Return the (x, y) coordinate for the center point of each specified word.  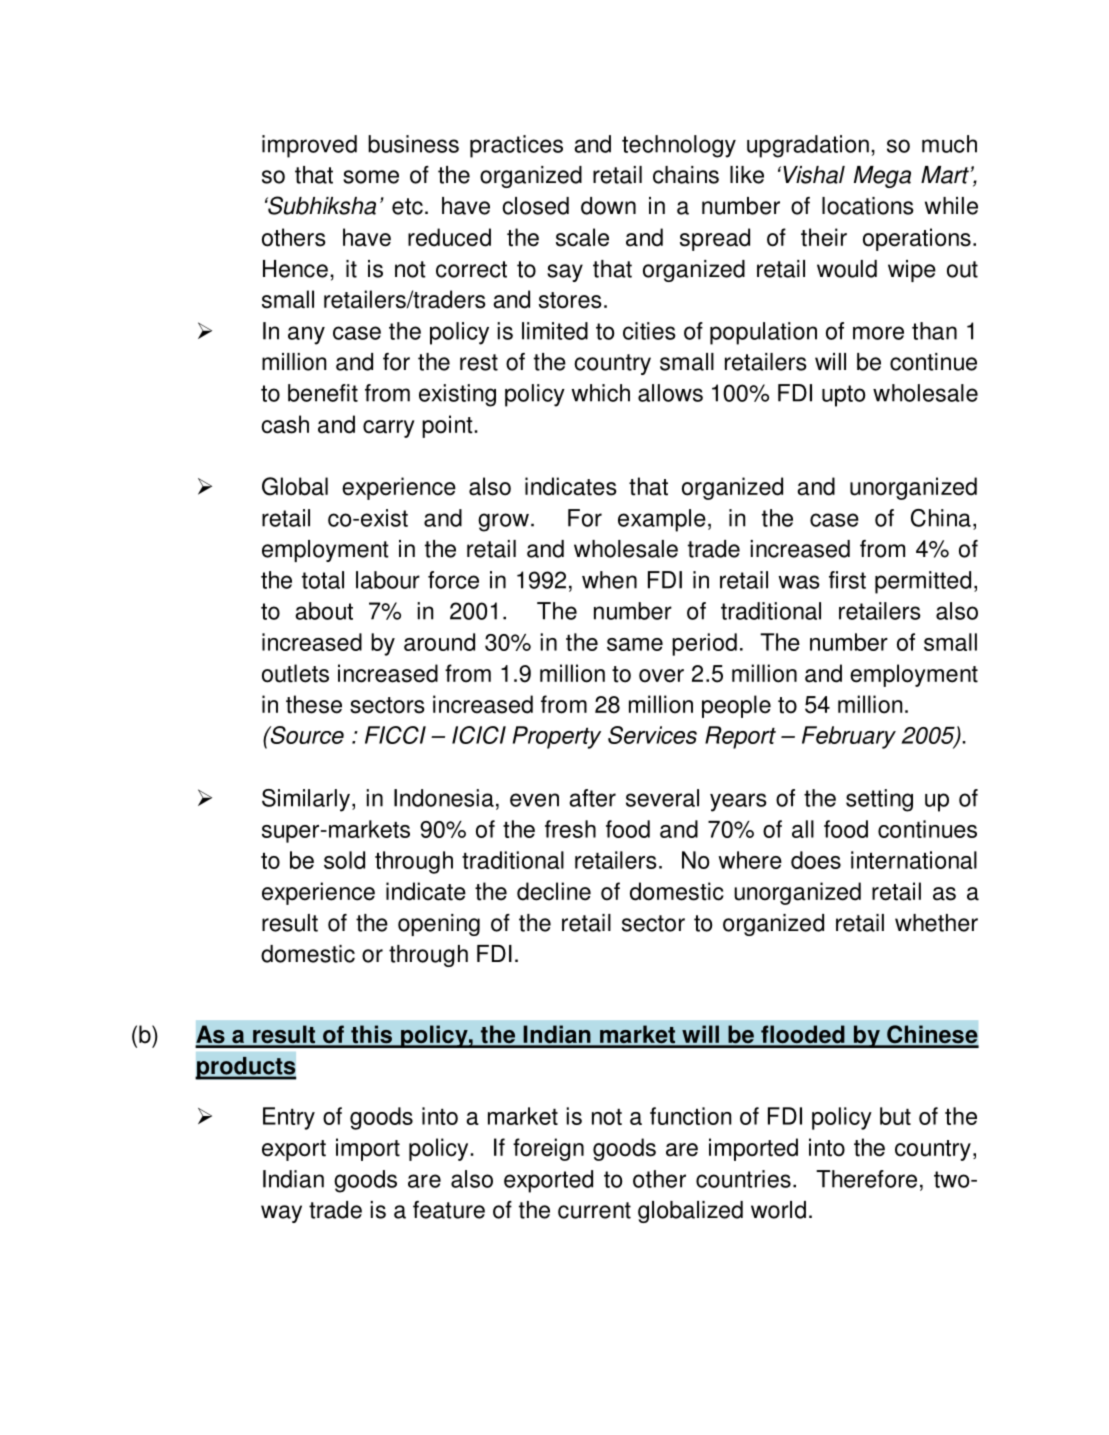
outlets (295, 673)
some (371, 177)
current (594, 1210)
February (849, 737)
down (608, 206)
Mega (882, 177)
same (635, 644)
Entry (289, 1118)
